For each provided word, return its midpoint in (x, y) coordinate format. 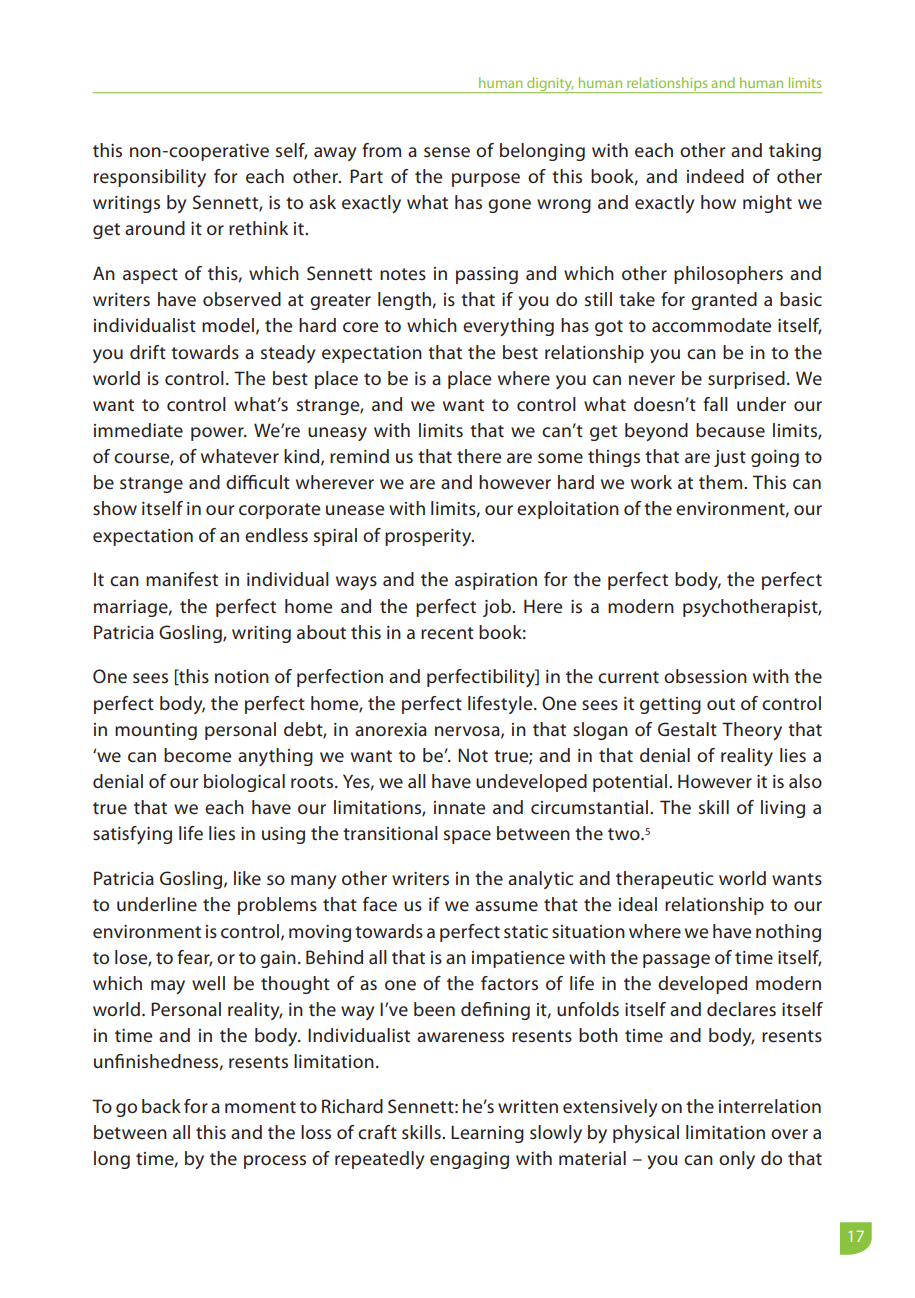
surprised (746, 380)
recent (447, 633)
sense (447, 152)
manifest (182, 579)
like (247, 878)
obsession (705, 676)
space (467, 837)
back (161, 1106)
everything (508, 327)
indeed (715, 176)
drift (148, 352)
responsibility (150, 178)
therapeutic (664, 880)
